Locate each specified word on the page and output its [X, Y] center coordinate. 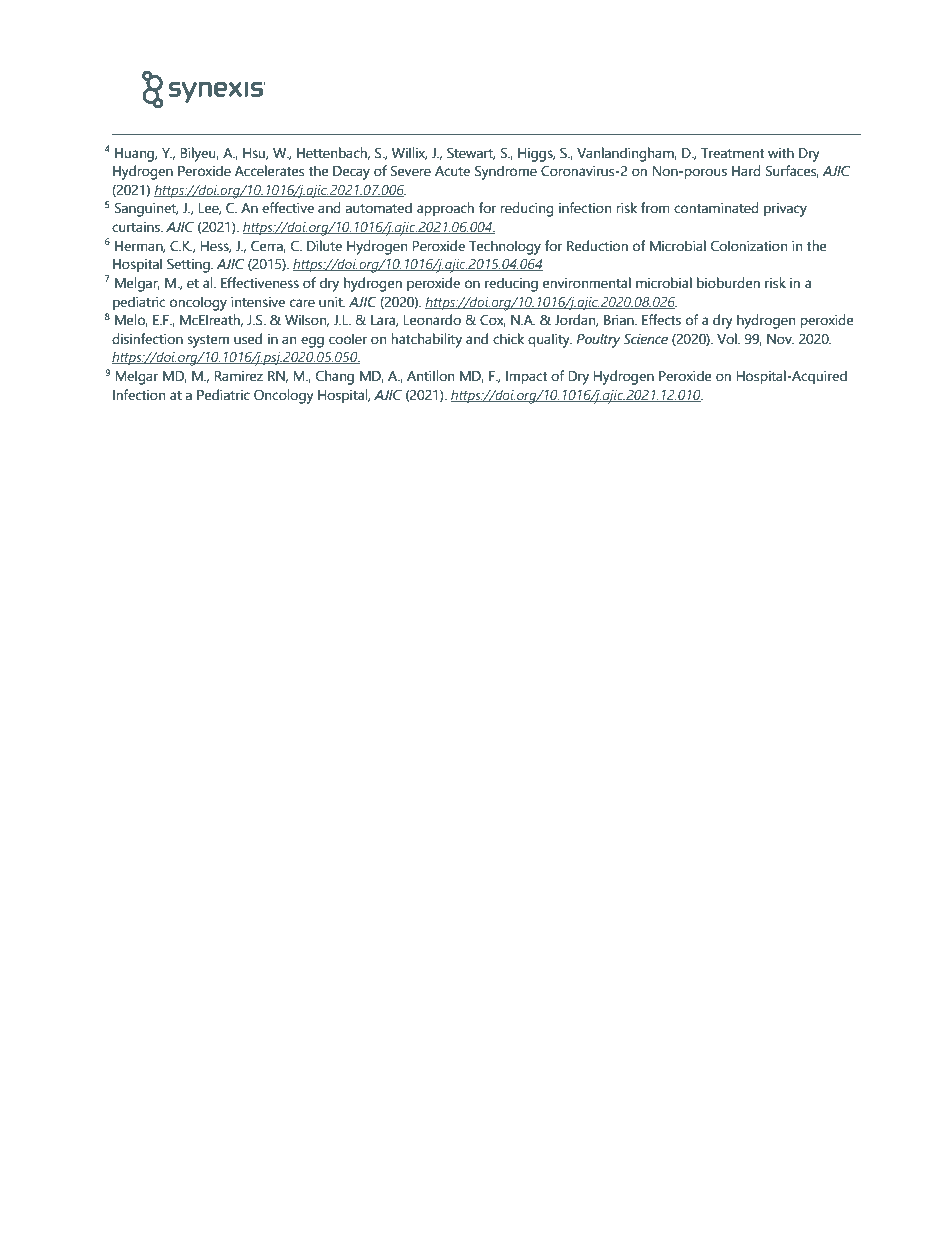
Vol [728, 339]
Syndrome [506, 172]
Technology [505, 247]
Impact [527, 378]
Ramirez [239, 376]
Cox [493, 320]
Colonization [749, 246]
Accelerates [269, 171]
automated [379, 208]
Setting [189, 265]
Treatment [733, 153]
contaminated [716, 208]
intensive [258, 302]
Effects [661, 320]
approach [445, 209]
